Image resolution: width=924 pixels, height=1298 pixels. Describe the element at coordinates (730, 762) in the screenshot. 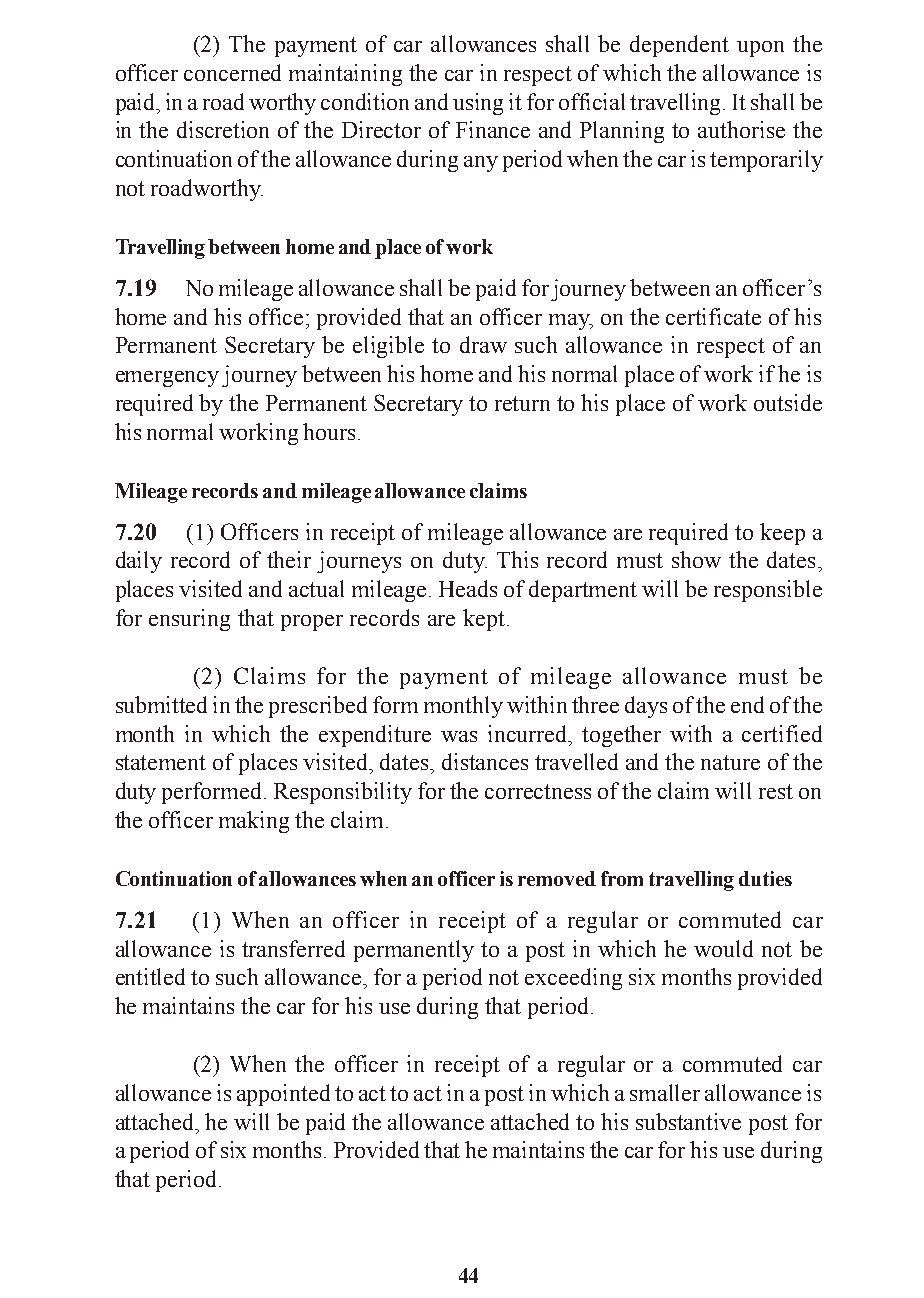

I see `nature` at that location.
